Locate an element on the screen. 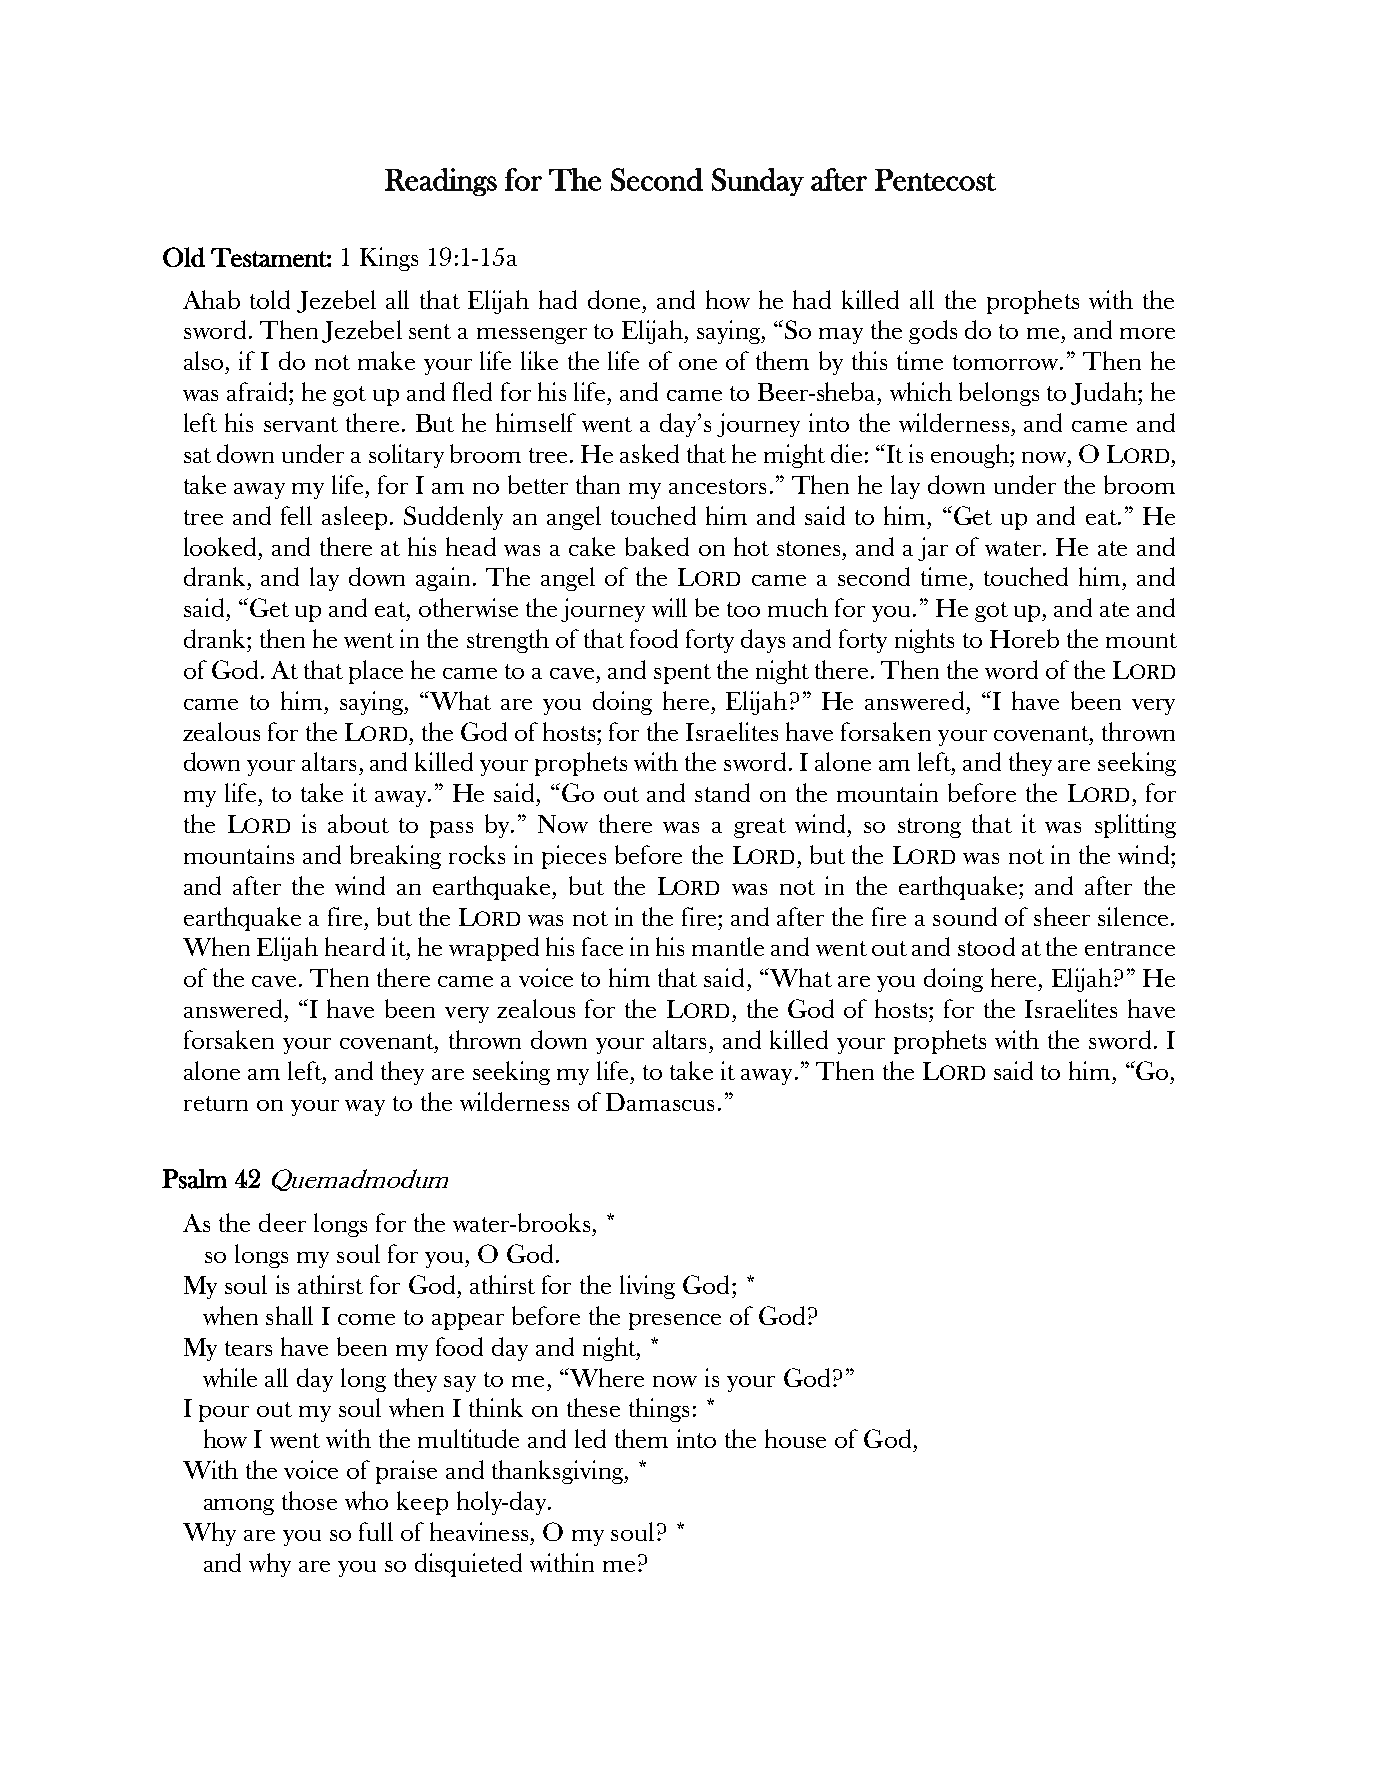  things is located at coordinates (659, 1410).
